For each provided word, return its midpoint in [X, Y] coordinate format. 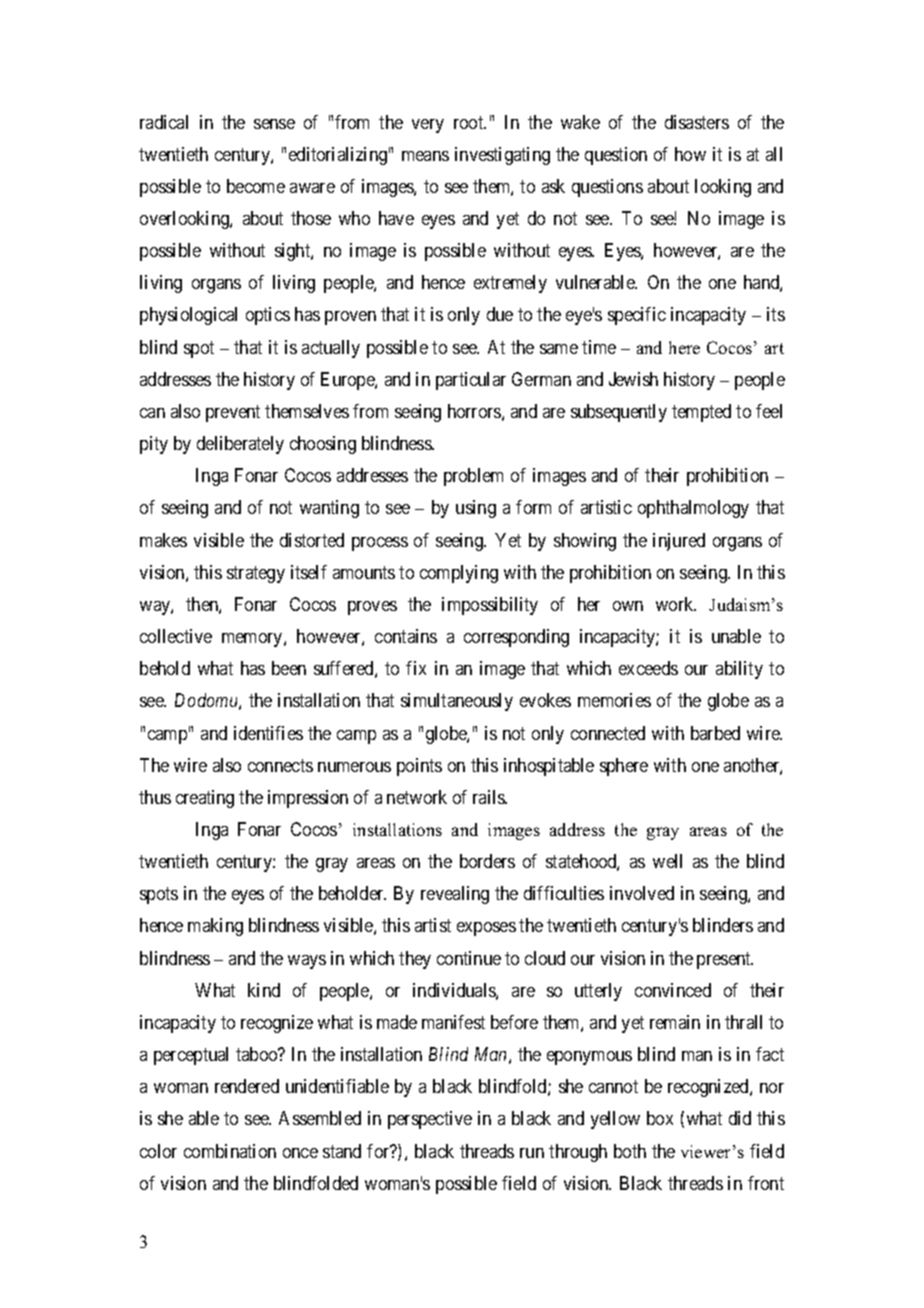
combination [230, 1151]
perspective [430, 1120]
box [660, 1118]
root [470, 122]
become [256, 186]
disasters [697, 122]
